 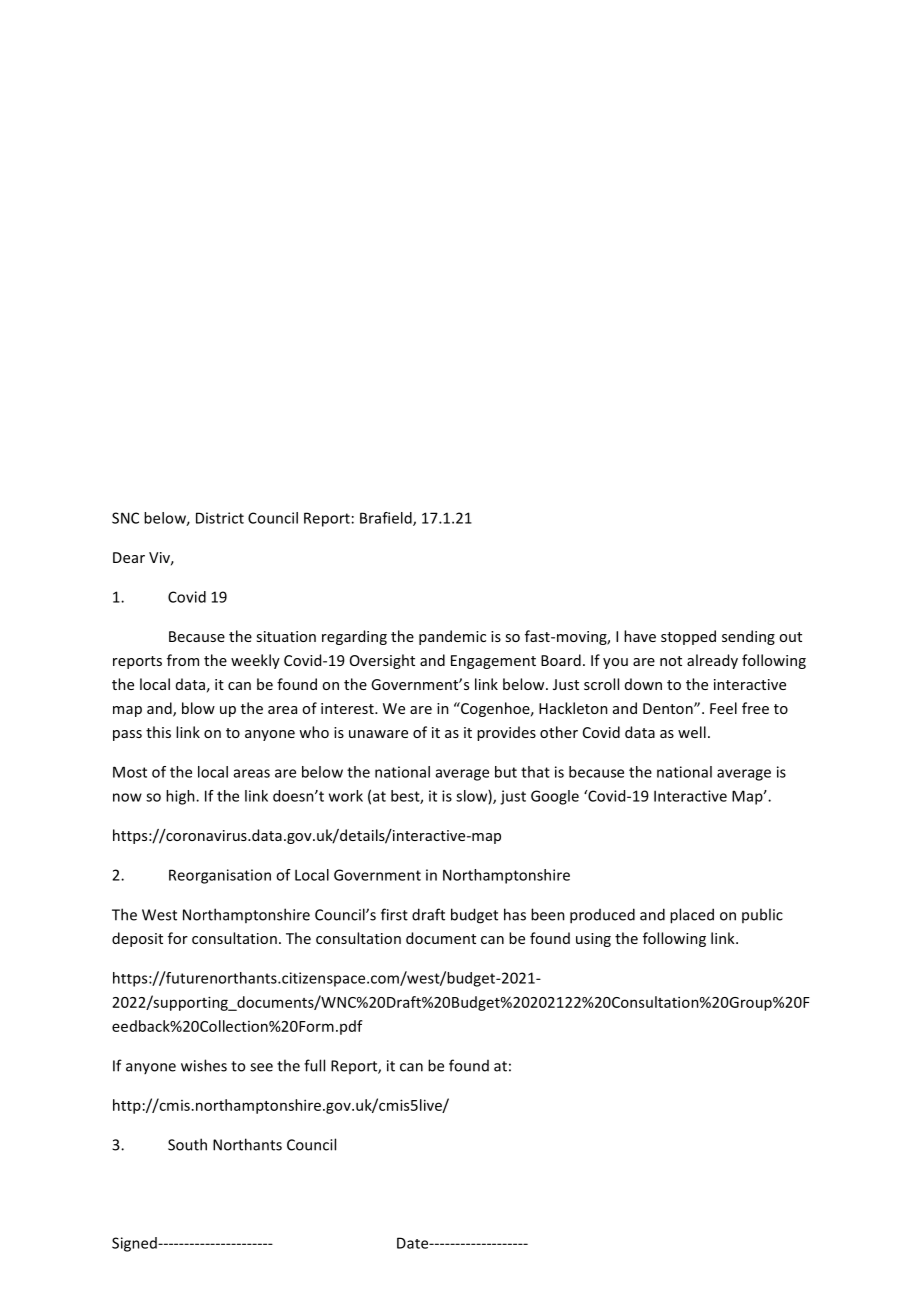 I want to click on wishes, so click(x=204, y=1065).
